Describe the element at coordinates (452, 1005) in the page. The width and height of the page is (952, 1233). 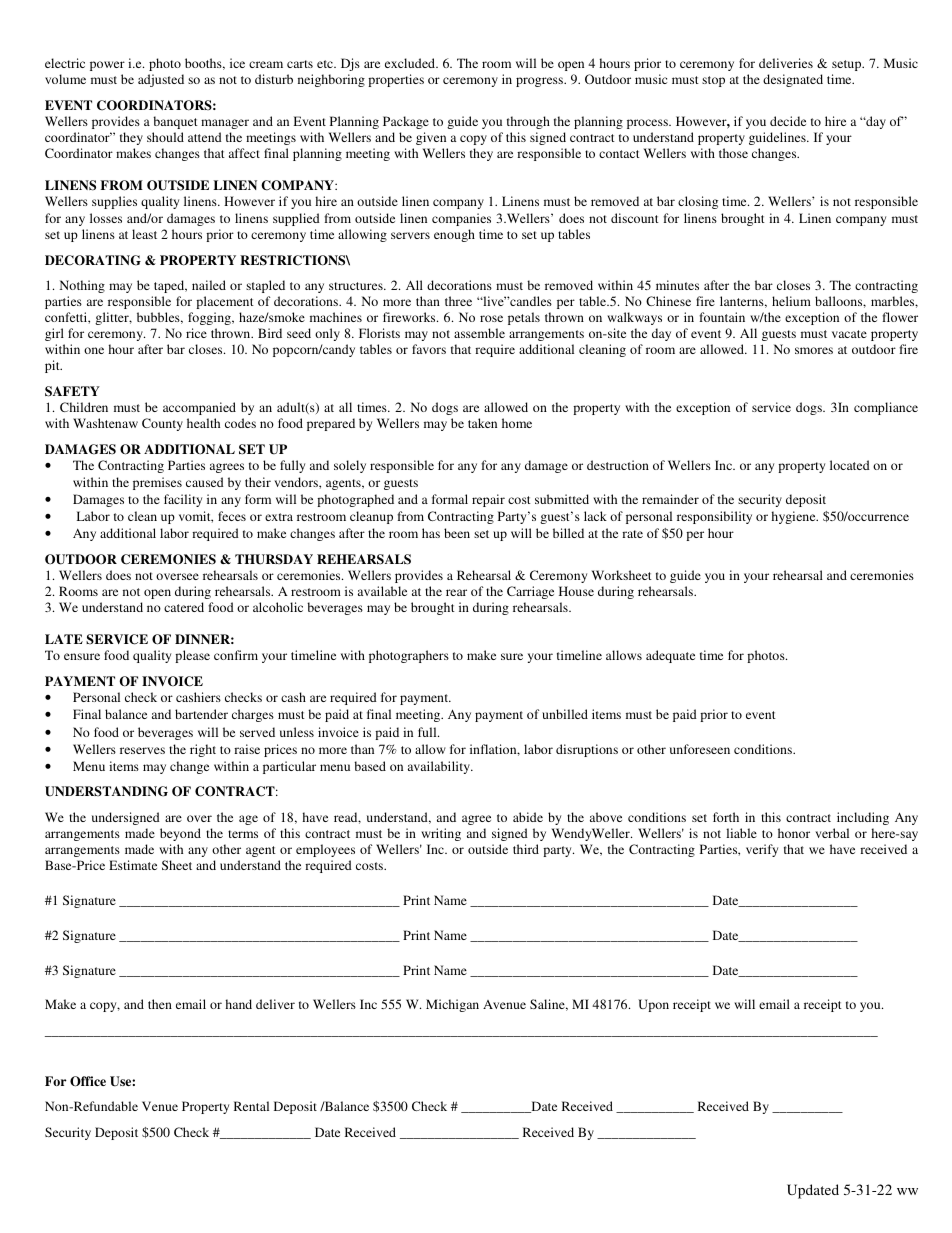
I see `Michigan` at that location.
